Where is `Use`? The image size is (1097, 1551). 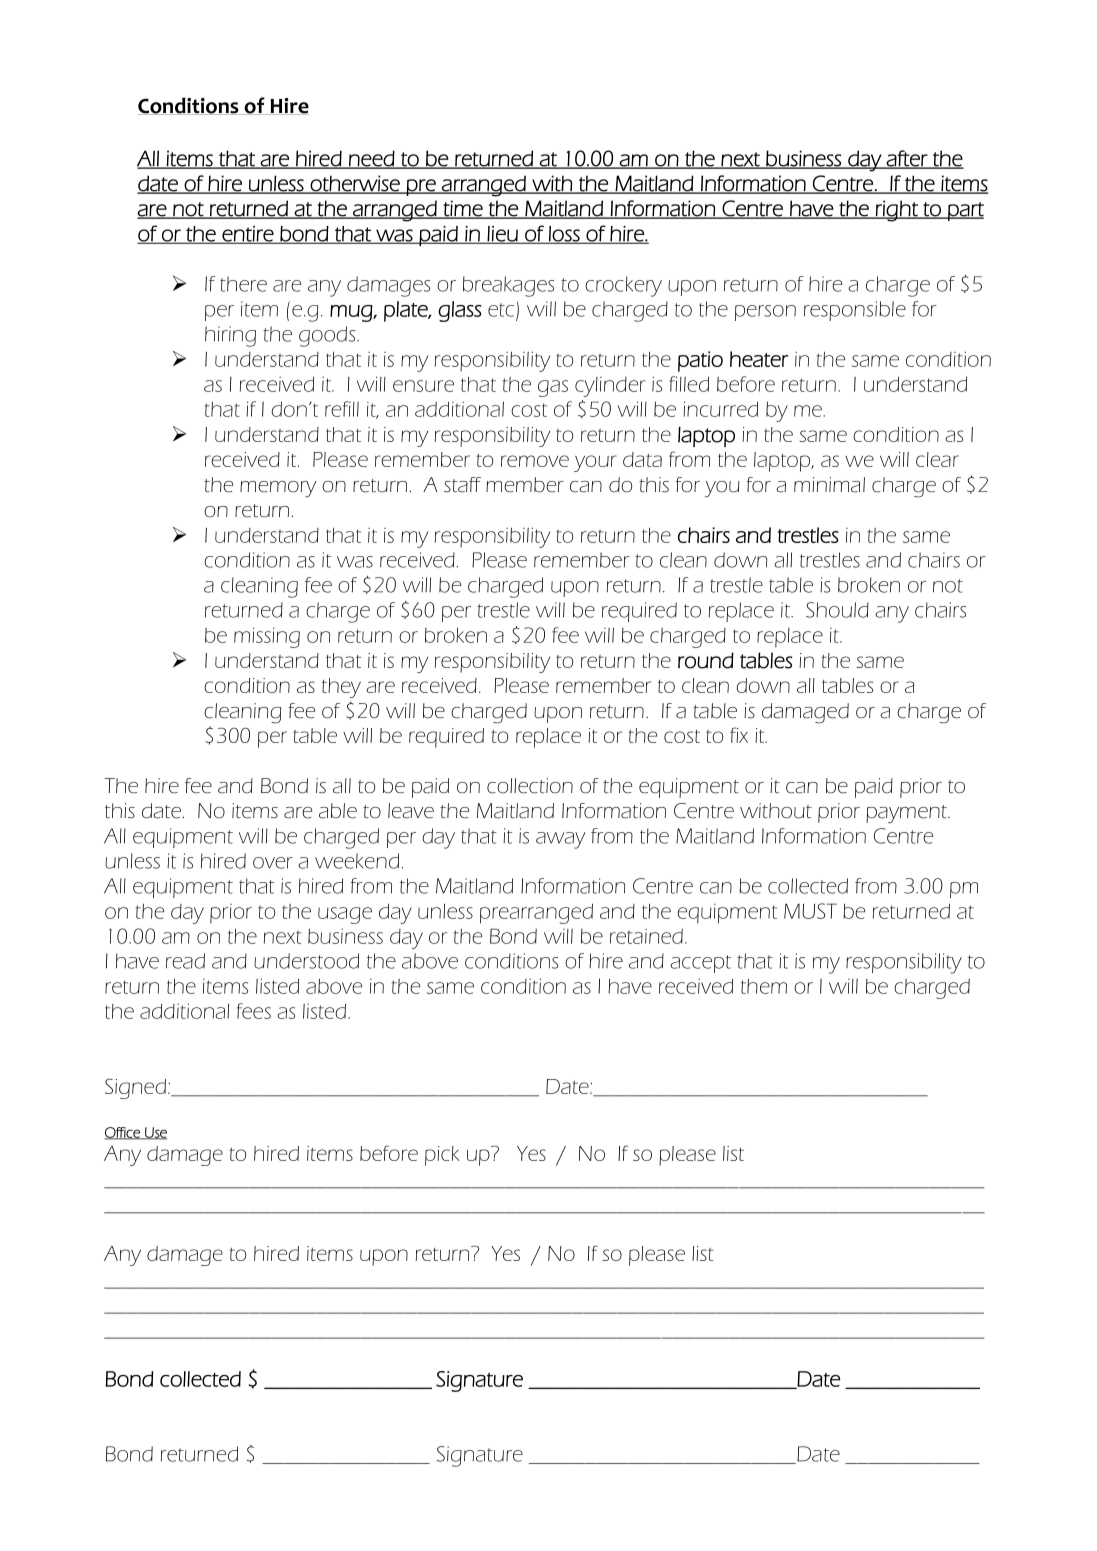
Use is located at coordinates (155, 1133).
